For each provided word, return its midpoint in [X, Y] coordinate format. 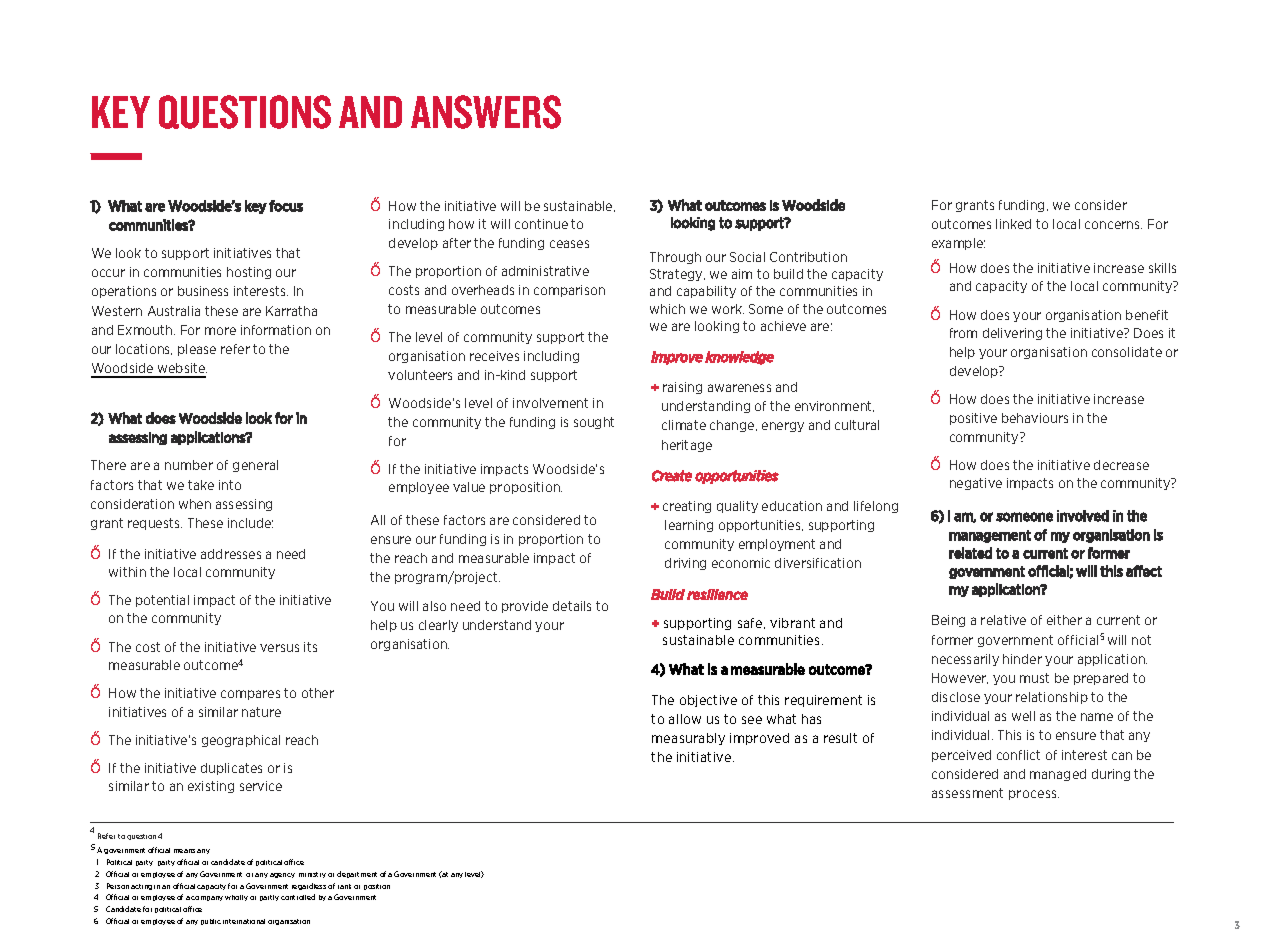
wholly [236, 898]
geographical [241, 741]
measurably [688, 739]
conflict [1018, 755]
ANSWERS [486, 112]
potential [162, 601]
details [572, 606]
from [963, 333]
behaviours [1035, 418]
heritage [687, 446]
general [255, 466]
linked [1013, 224]
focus [286, 206]
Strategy [677, 275]
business [203, 291]
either [1064, 620]
